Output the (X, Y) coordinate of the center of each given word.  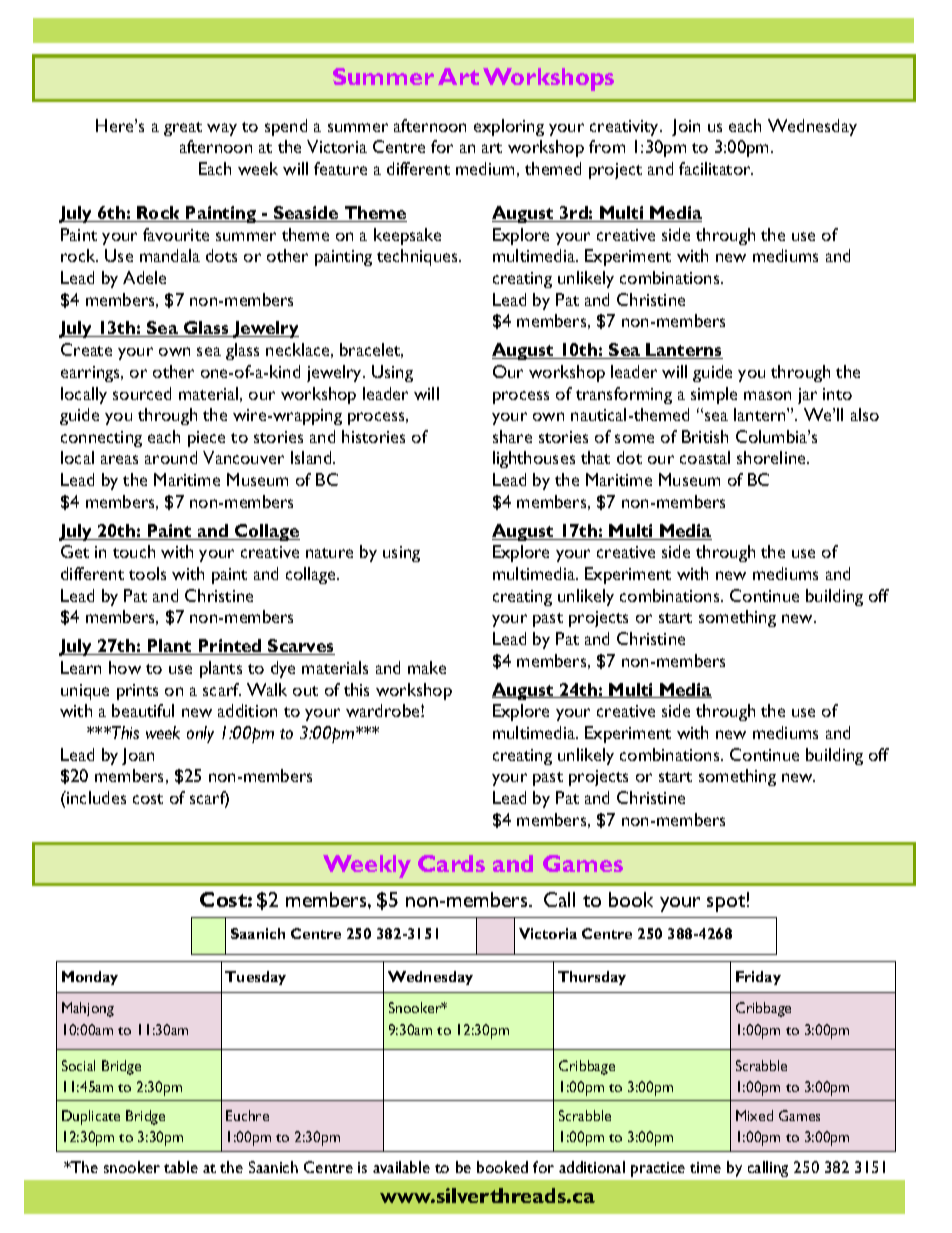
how (125, 667)
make (427, 667)
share (512, 436)
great (183, 129)
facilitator (716, 168)
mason (767, 395)
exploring (509, 127)
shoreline (772, 457)
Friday (758, 978)
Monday (90, 978)
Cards (451, 863)
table (181, 1167)
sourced (142, 393)
